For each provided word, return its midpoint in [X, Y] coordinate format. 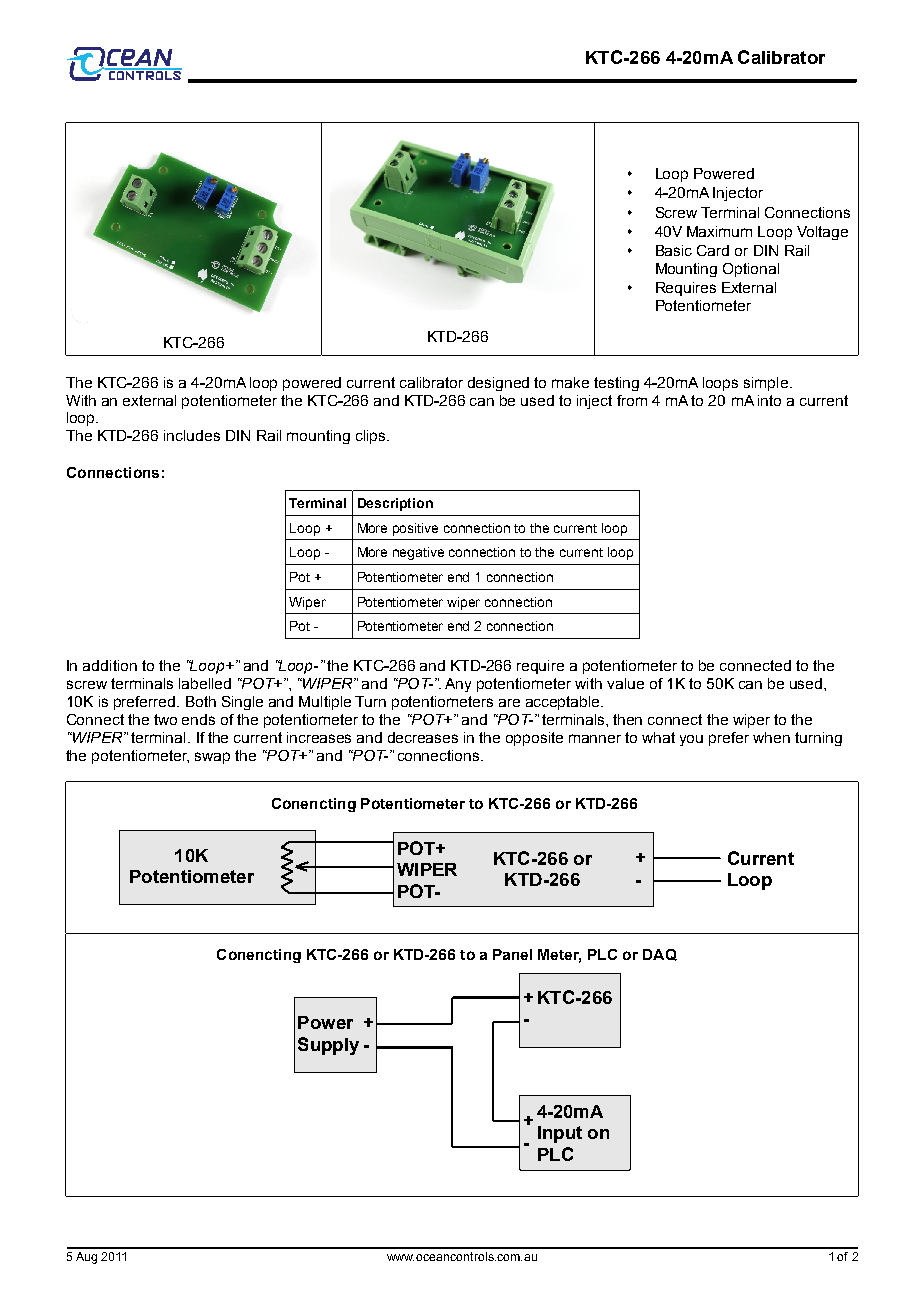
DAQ [660, 955]
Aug [86, 1258]
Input [560, 1134]
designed [498, 384]
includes [192, 435]
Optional [751, 270]
